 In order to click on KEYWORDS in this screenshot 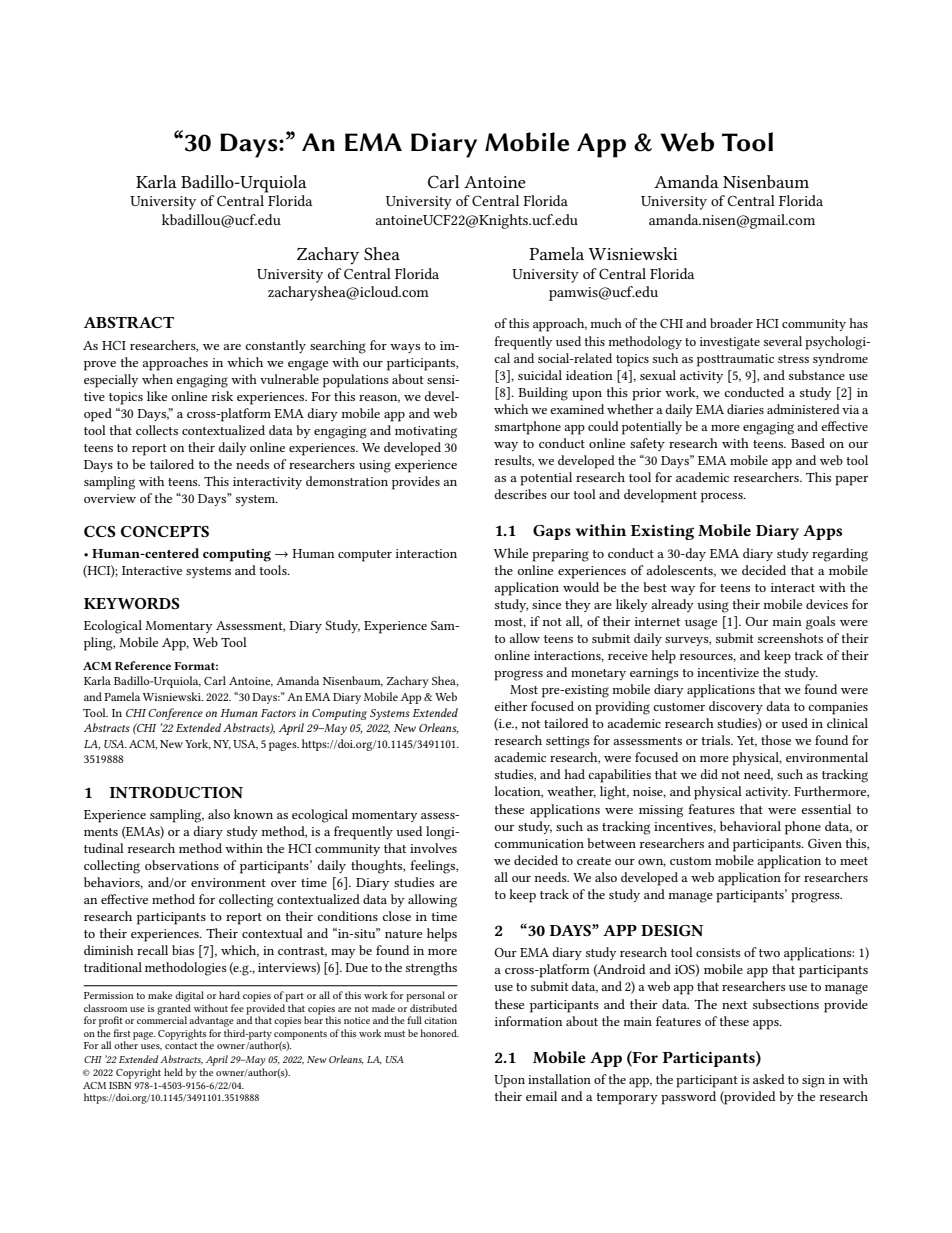, I will do `click(132, 603)`.
